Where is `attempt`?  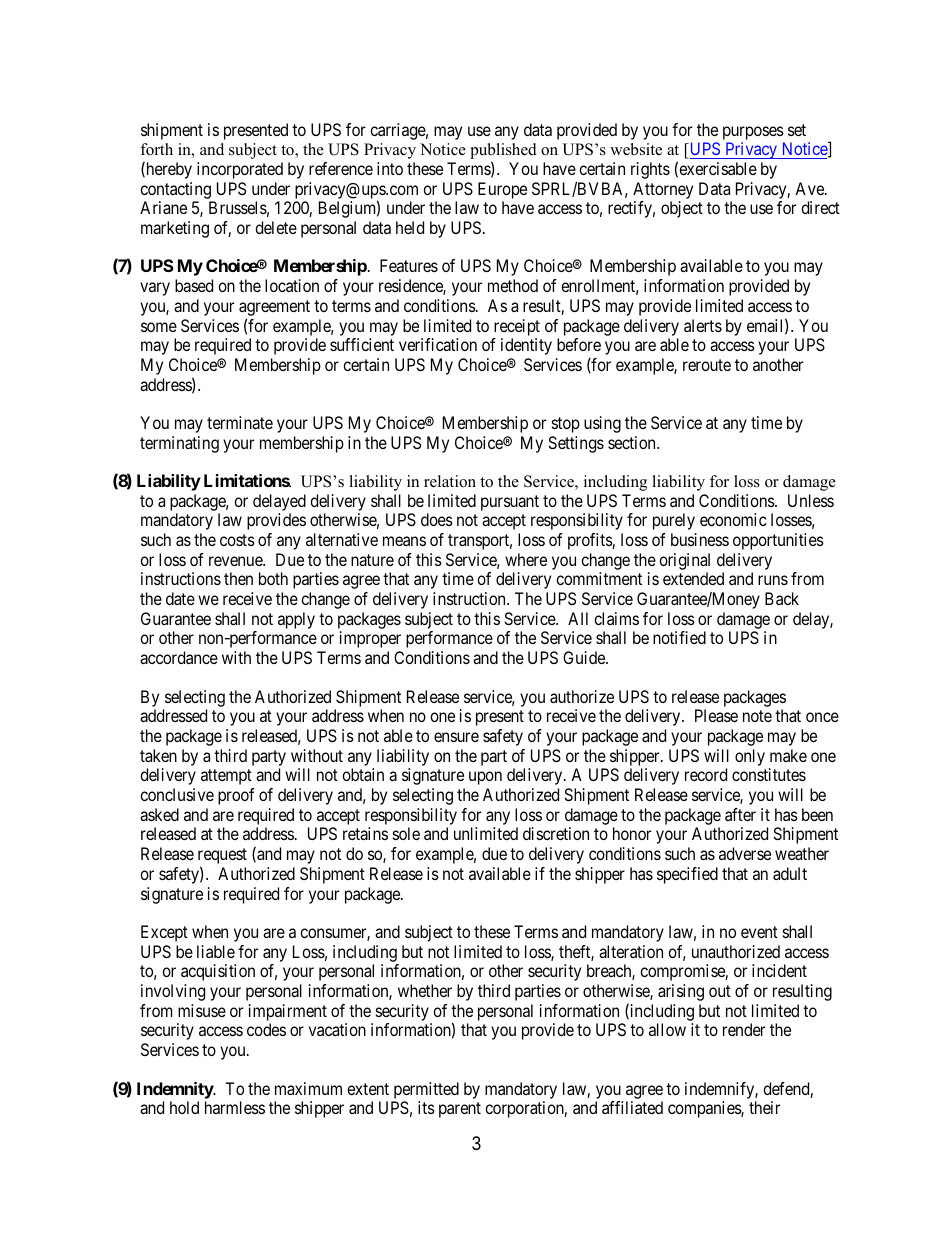 attempt is located at coordinates (226, 777).
